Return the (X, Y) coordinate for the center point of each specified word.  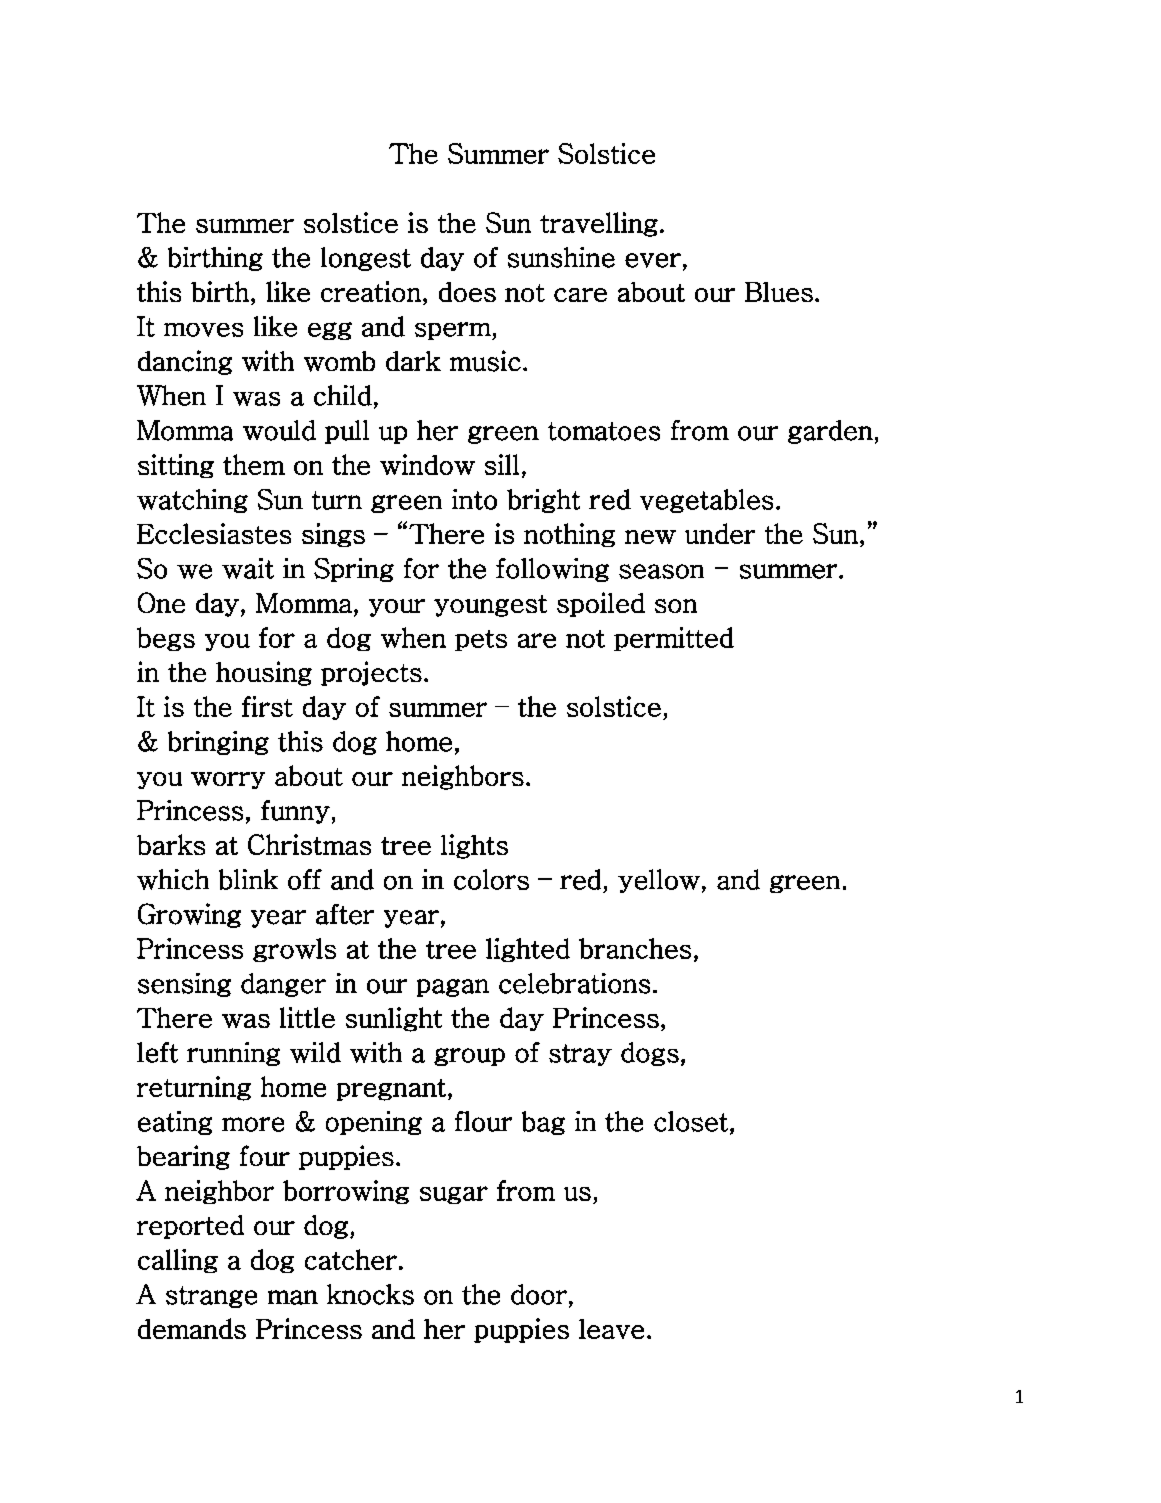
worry (228, 780)
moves (203, 330)
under (720, 533)
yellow (659, 881)
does (467, 292)
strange (211, 1297)
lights (474, 846)
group (469, 1057)
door (539, 1294)
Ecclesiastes (214, 533)
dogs (650, 1054)
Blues (779, 292)
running (233, 1054)
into (474, 499)
